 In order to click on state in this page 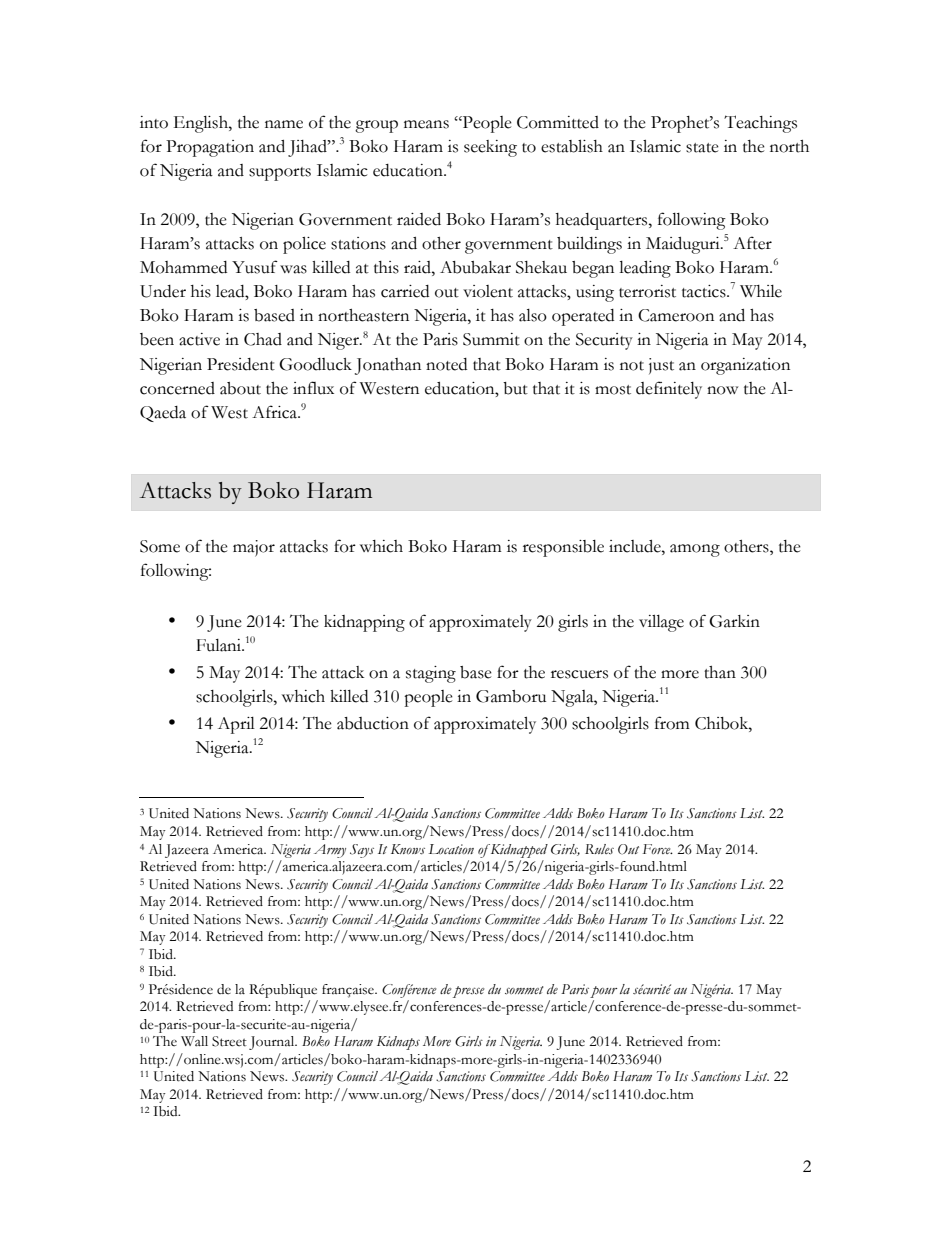, I will do `click(702, 148)`.
